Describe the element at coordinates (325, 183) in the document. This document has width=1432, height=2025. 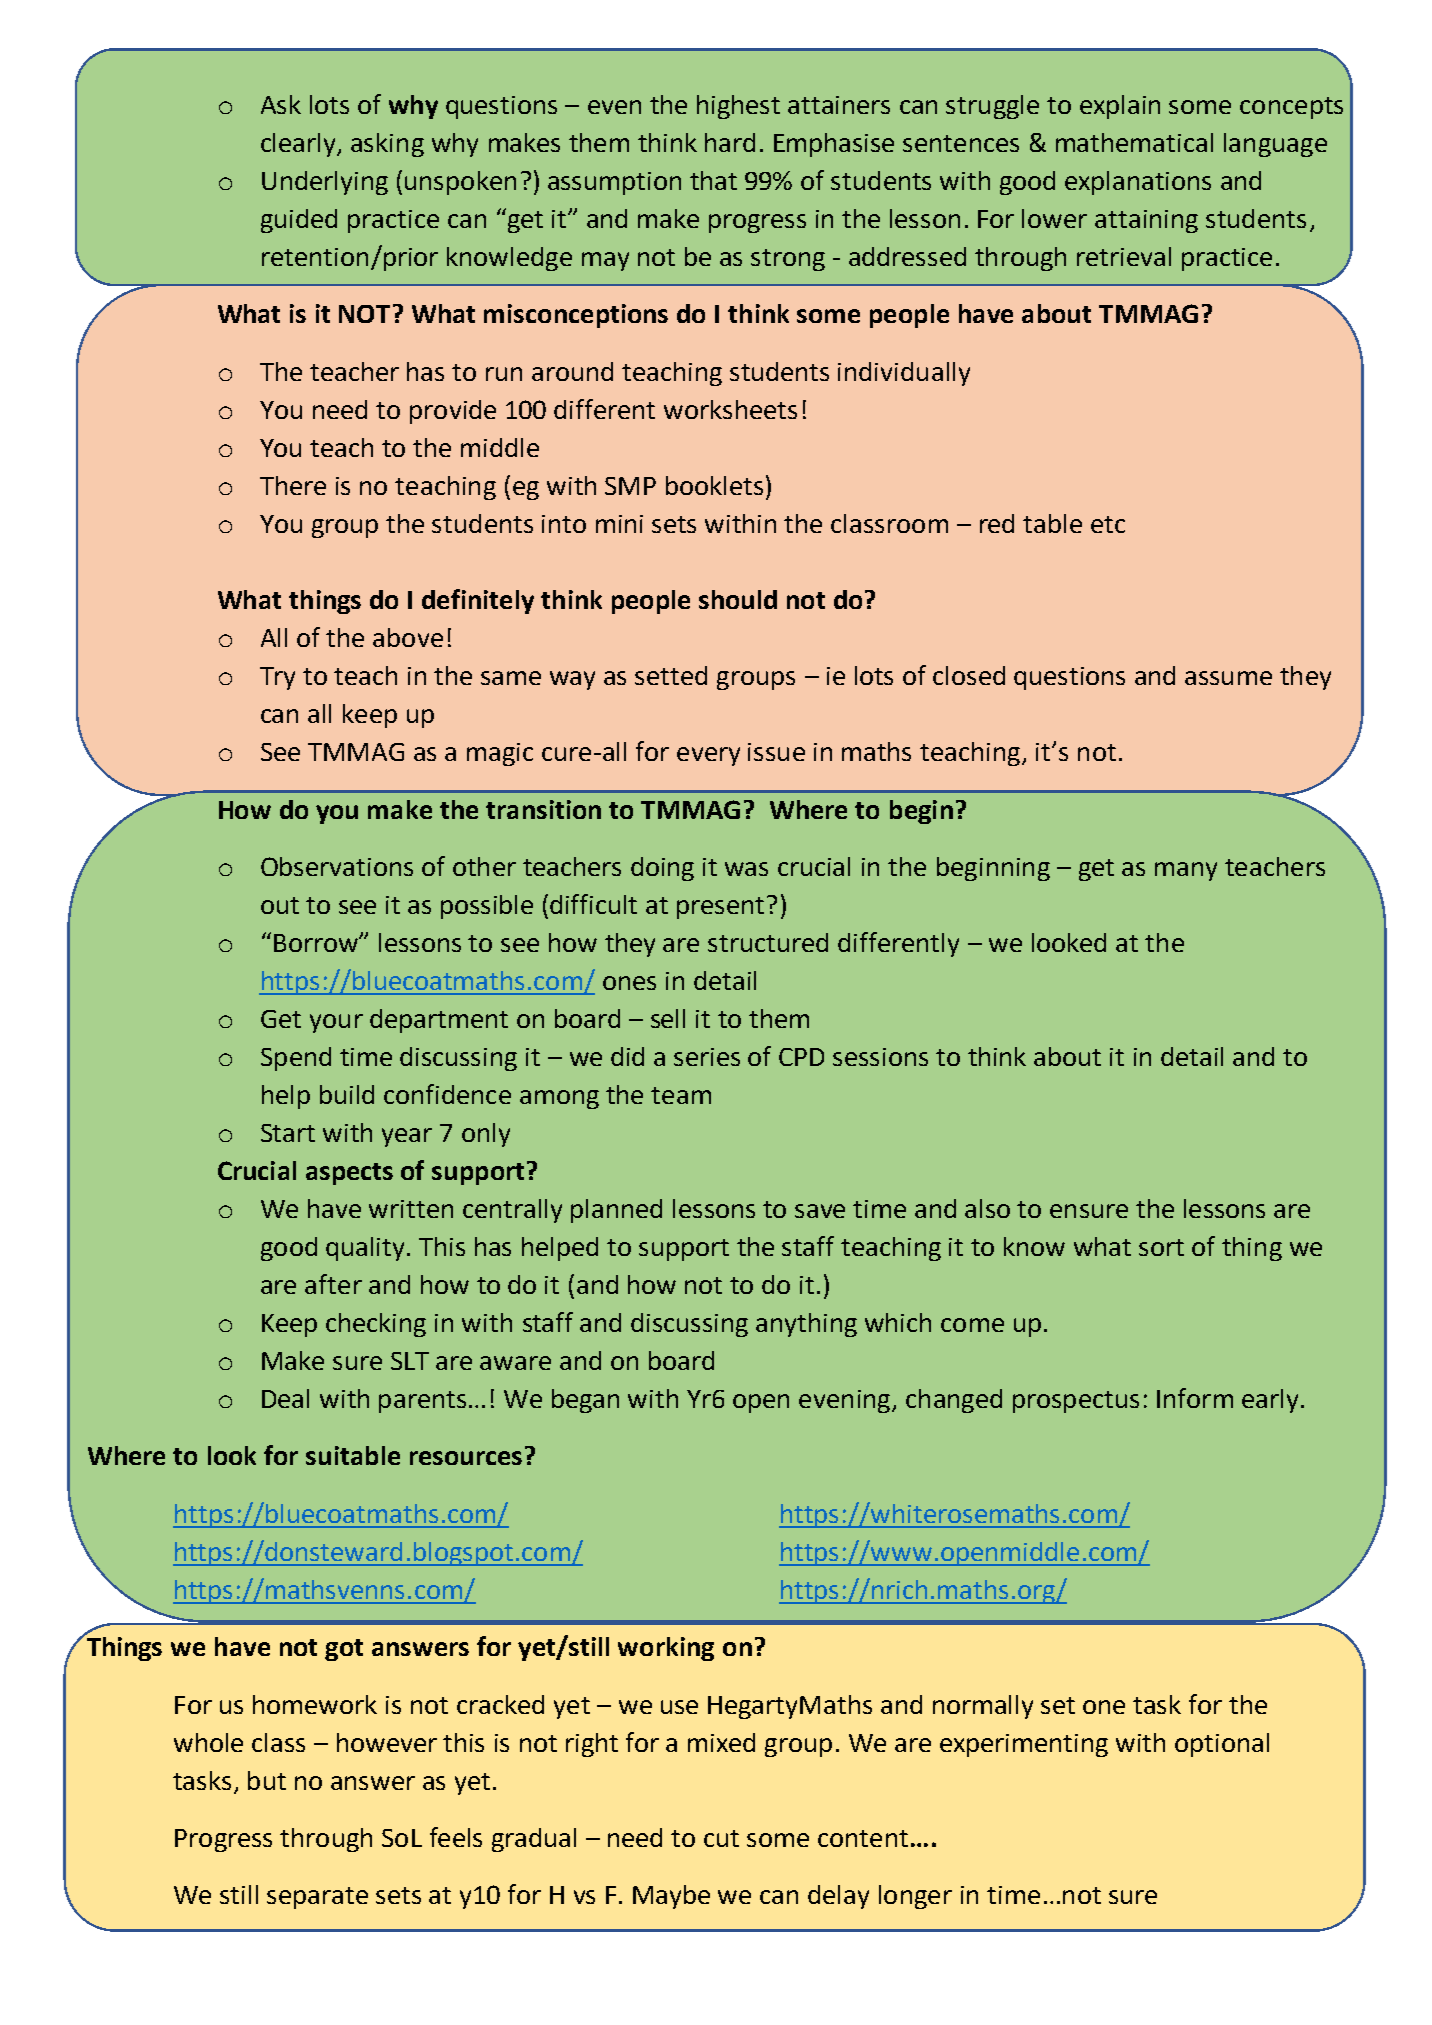
I see `Underlying` at that location.
